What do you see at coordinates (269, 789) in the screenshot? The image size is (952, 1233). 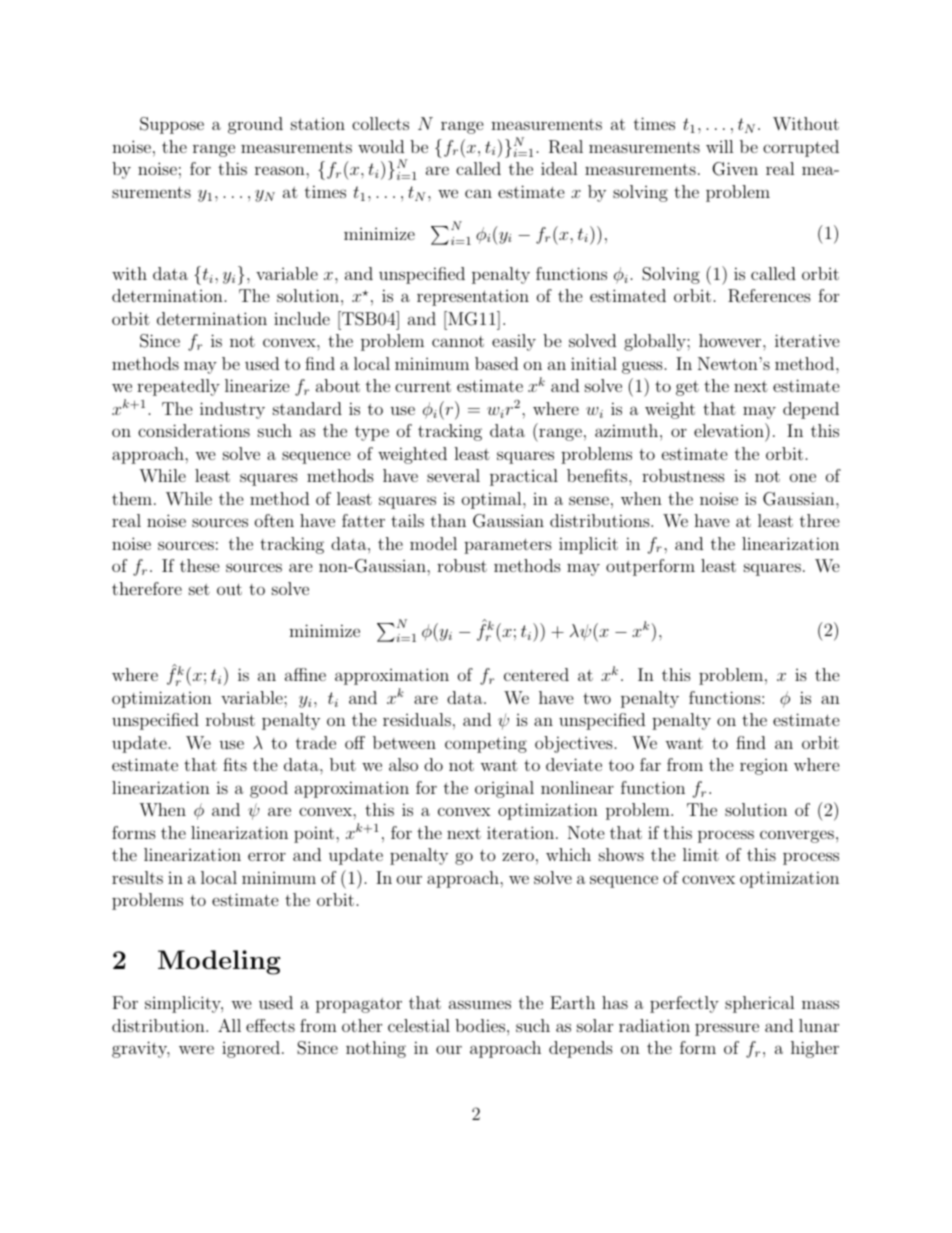 I see `good` at bounding box center [269, 789].
